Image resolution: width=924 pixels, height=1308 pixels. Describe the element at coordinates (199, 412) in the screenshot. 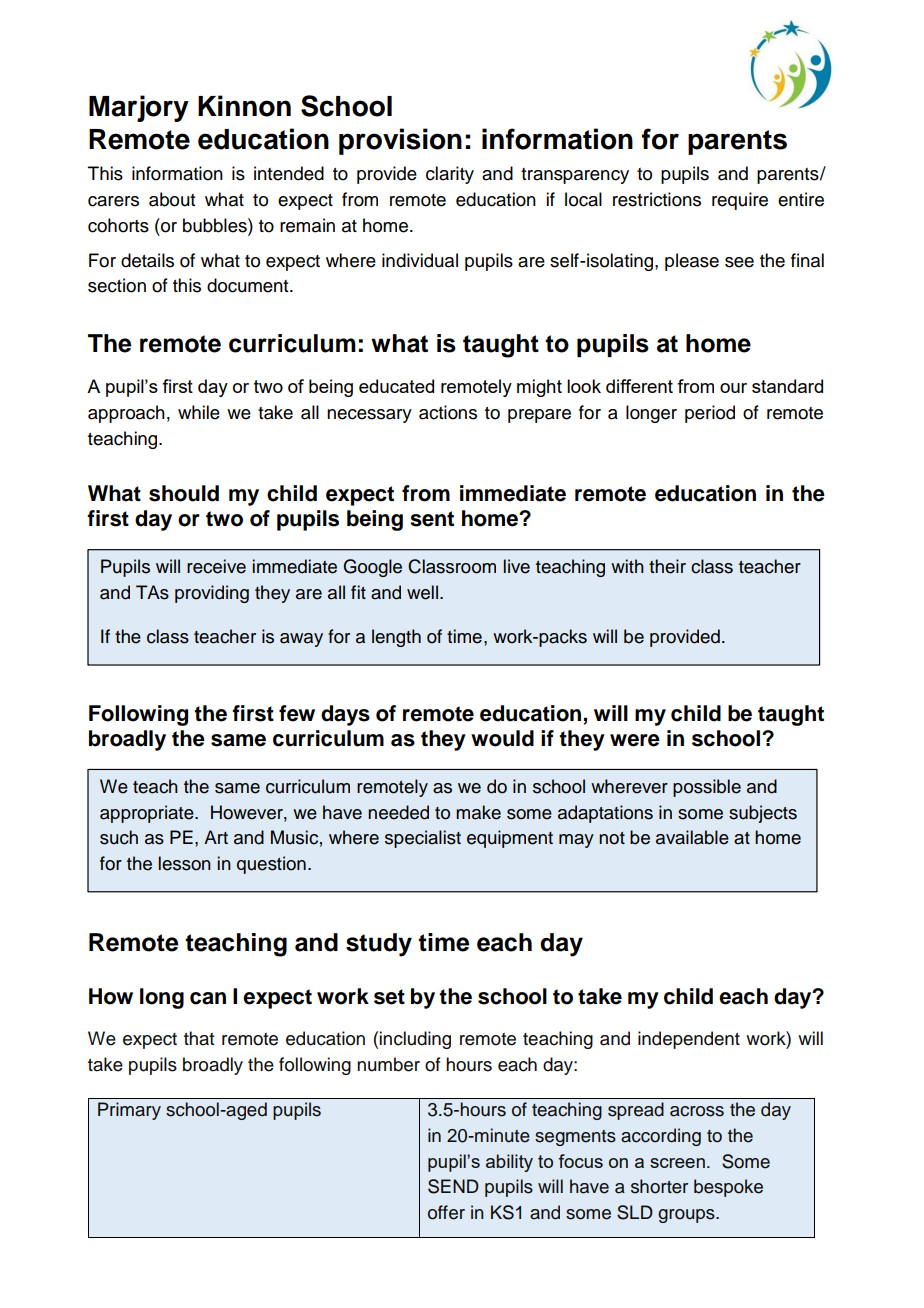

I see `while` at that location.
